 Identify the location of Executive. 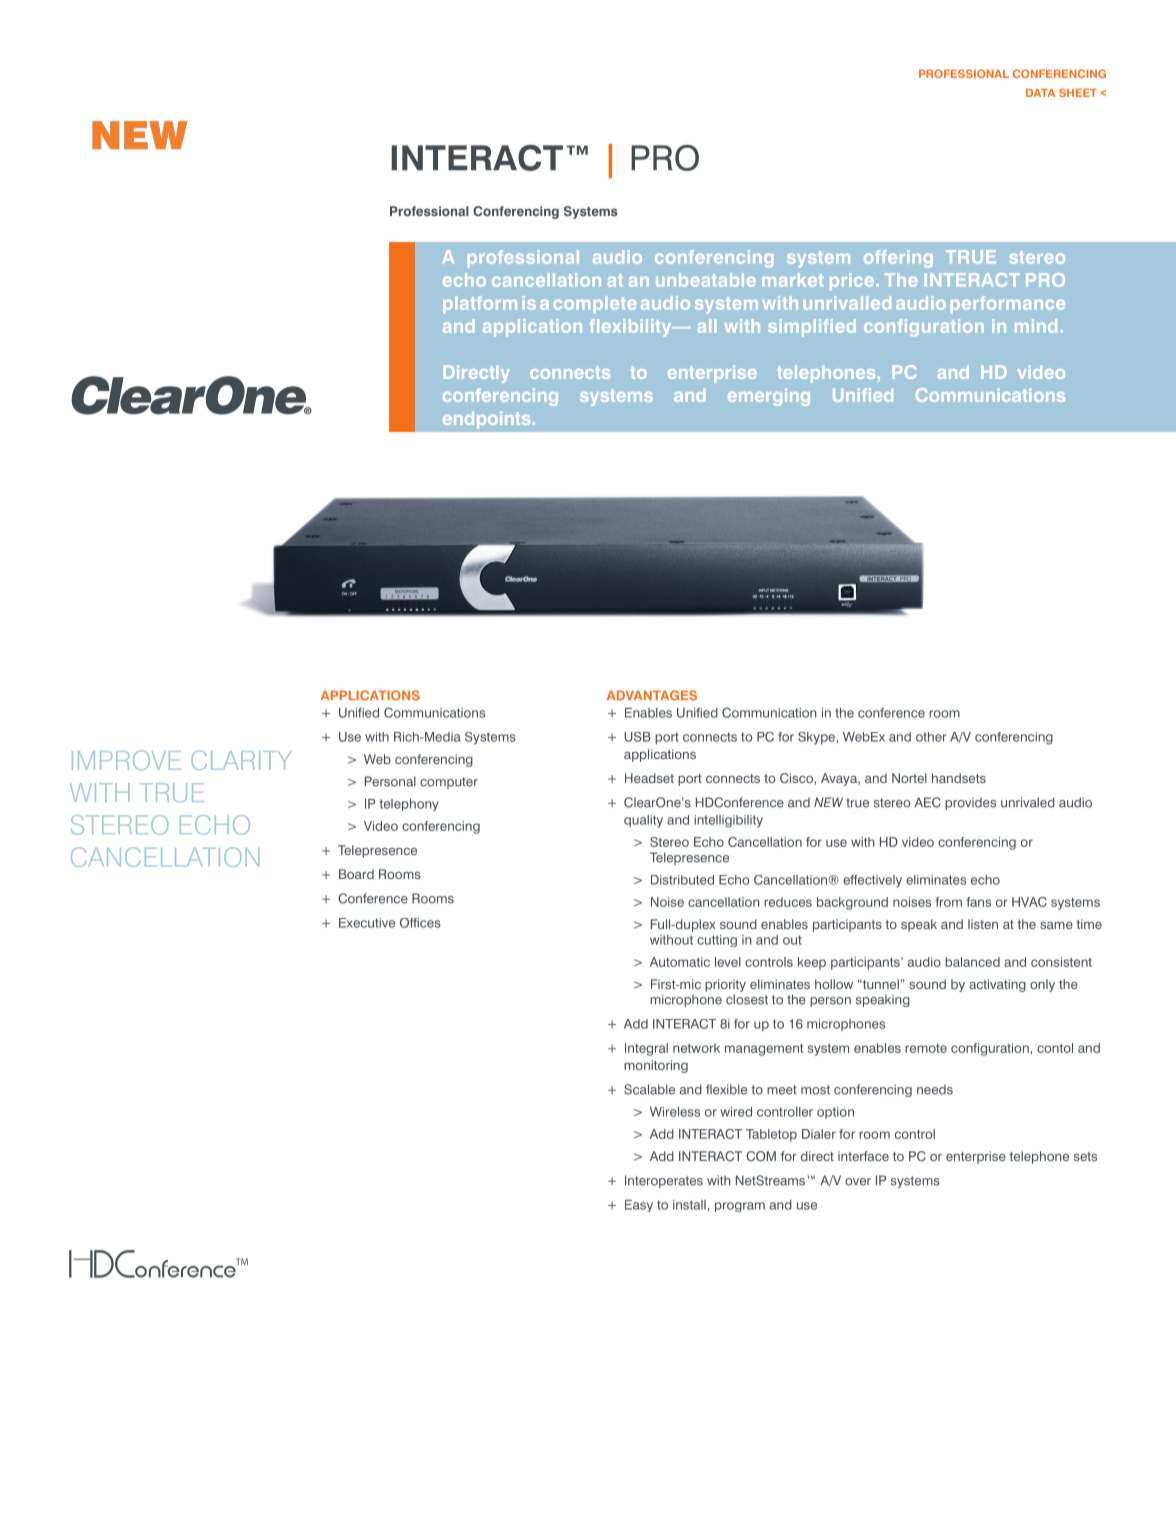
(367, 923).
